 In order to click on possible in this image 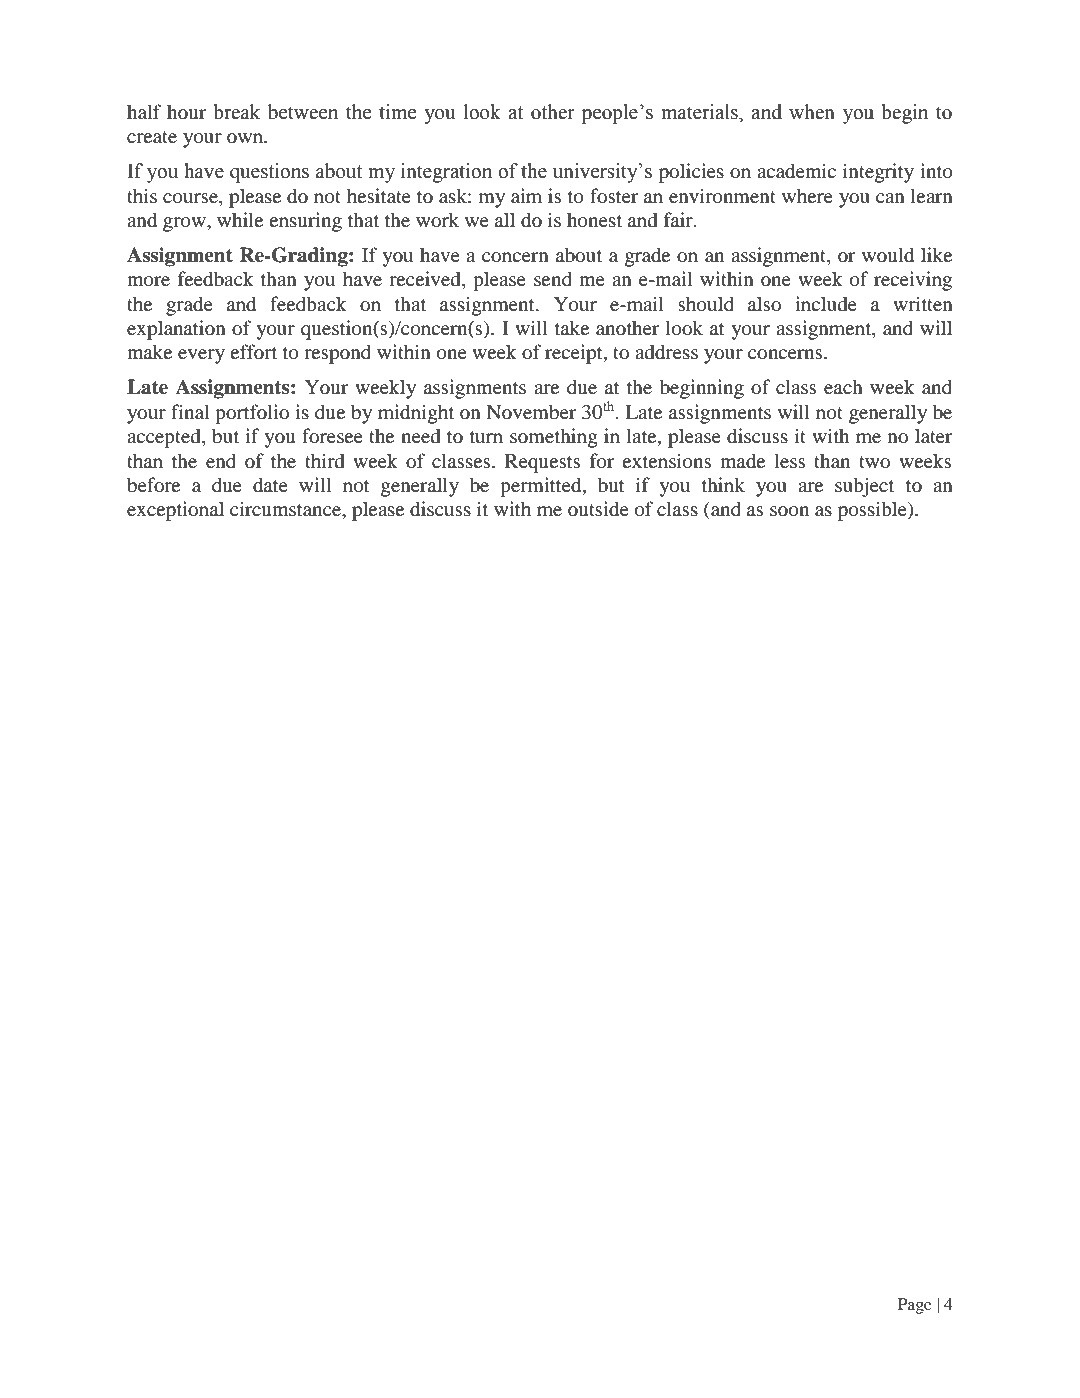, I will do `click(873, 511)`.
